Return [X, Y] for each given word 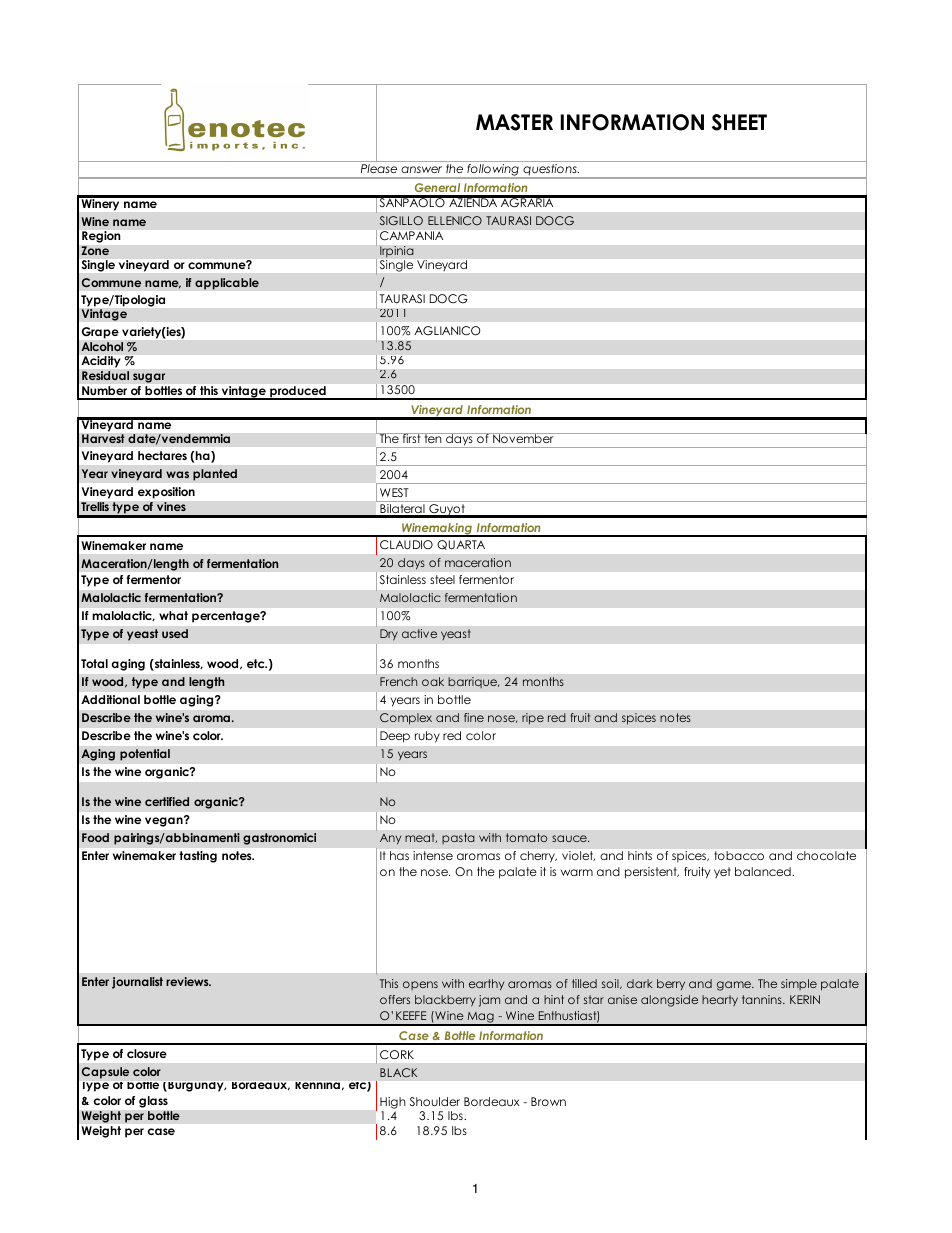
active [419, 633]
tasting [198, 857]
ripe [533, 719]
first [411, 438]
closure [147, 1053]
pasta [458, 838]
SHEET [739, 122]
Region [101, 237]
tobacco [739, 855]
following [493, 171]
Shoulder [435, 1101]
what [173, 615]
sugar [149, 378]
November [523, 438]
